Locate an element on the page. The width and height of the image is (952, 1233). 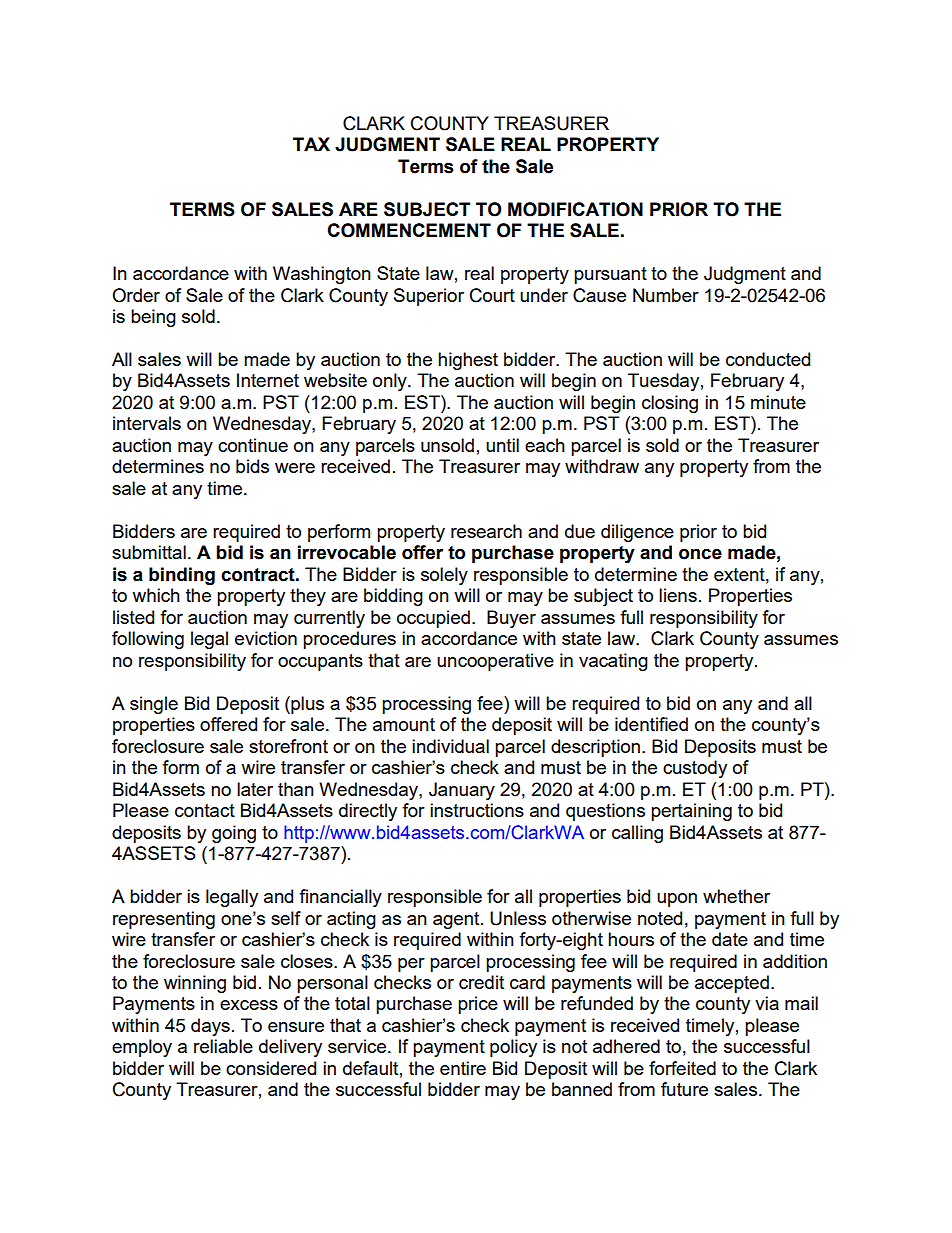
reliable is located at coordinates (223, 1046).
